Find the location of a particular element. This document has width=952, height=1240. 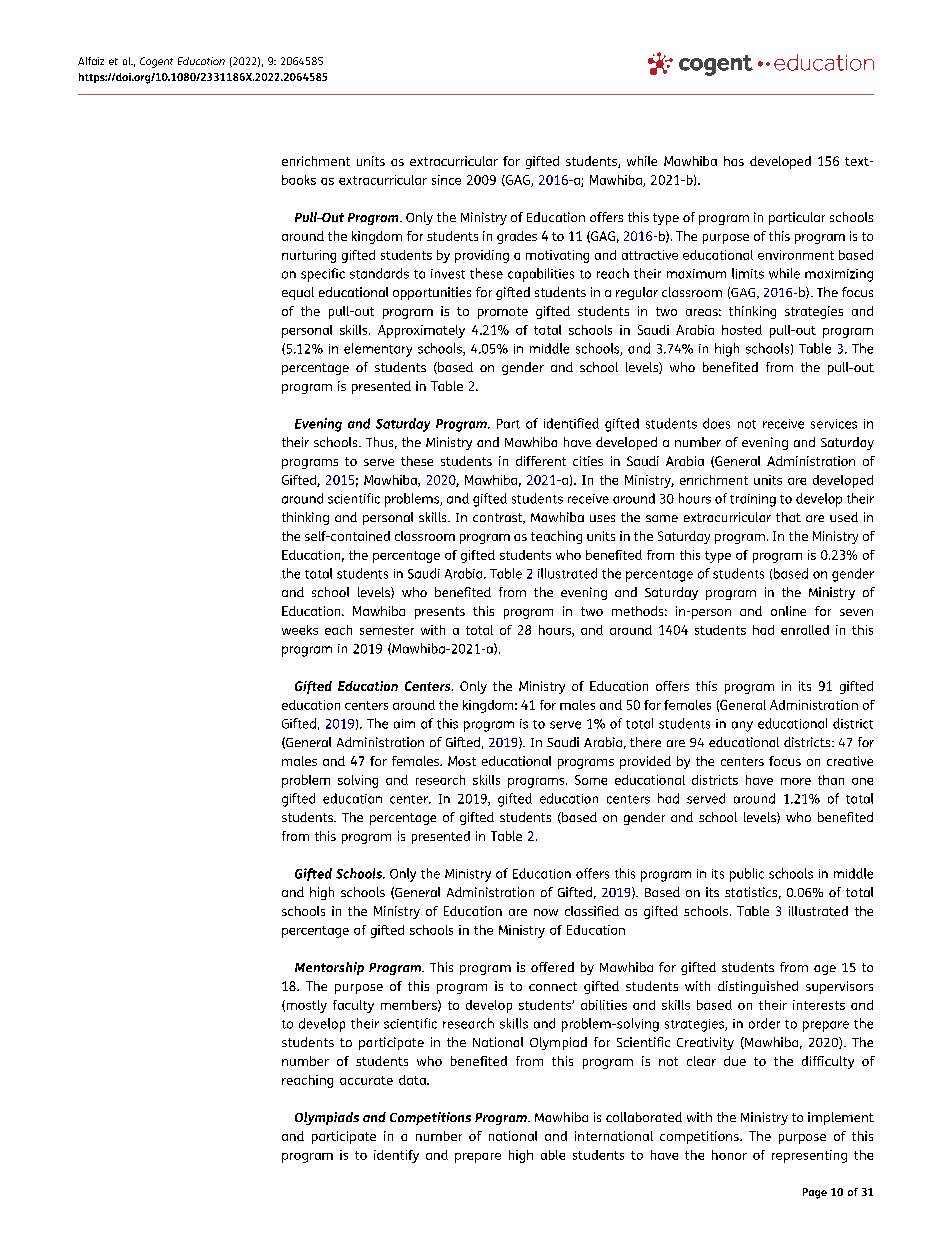

Cogent is located at coordinates (156, 62).
